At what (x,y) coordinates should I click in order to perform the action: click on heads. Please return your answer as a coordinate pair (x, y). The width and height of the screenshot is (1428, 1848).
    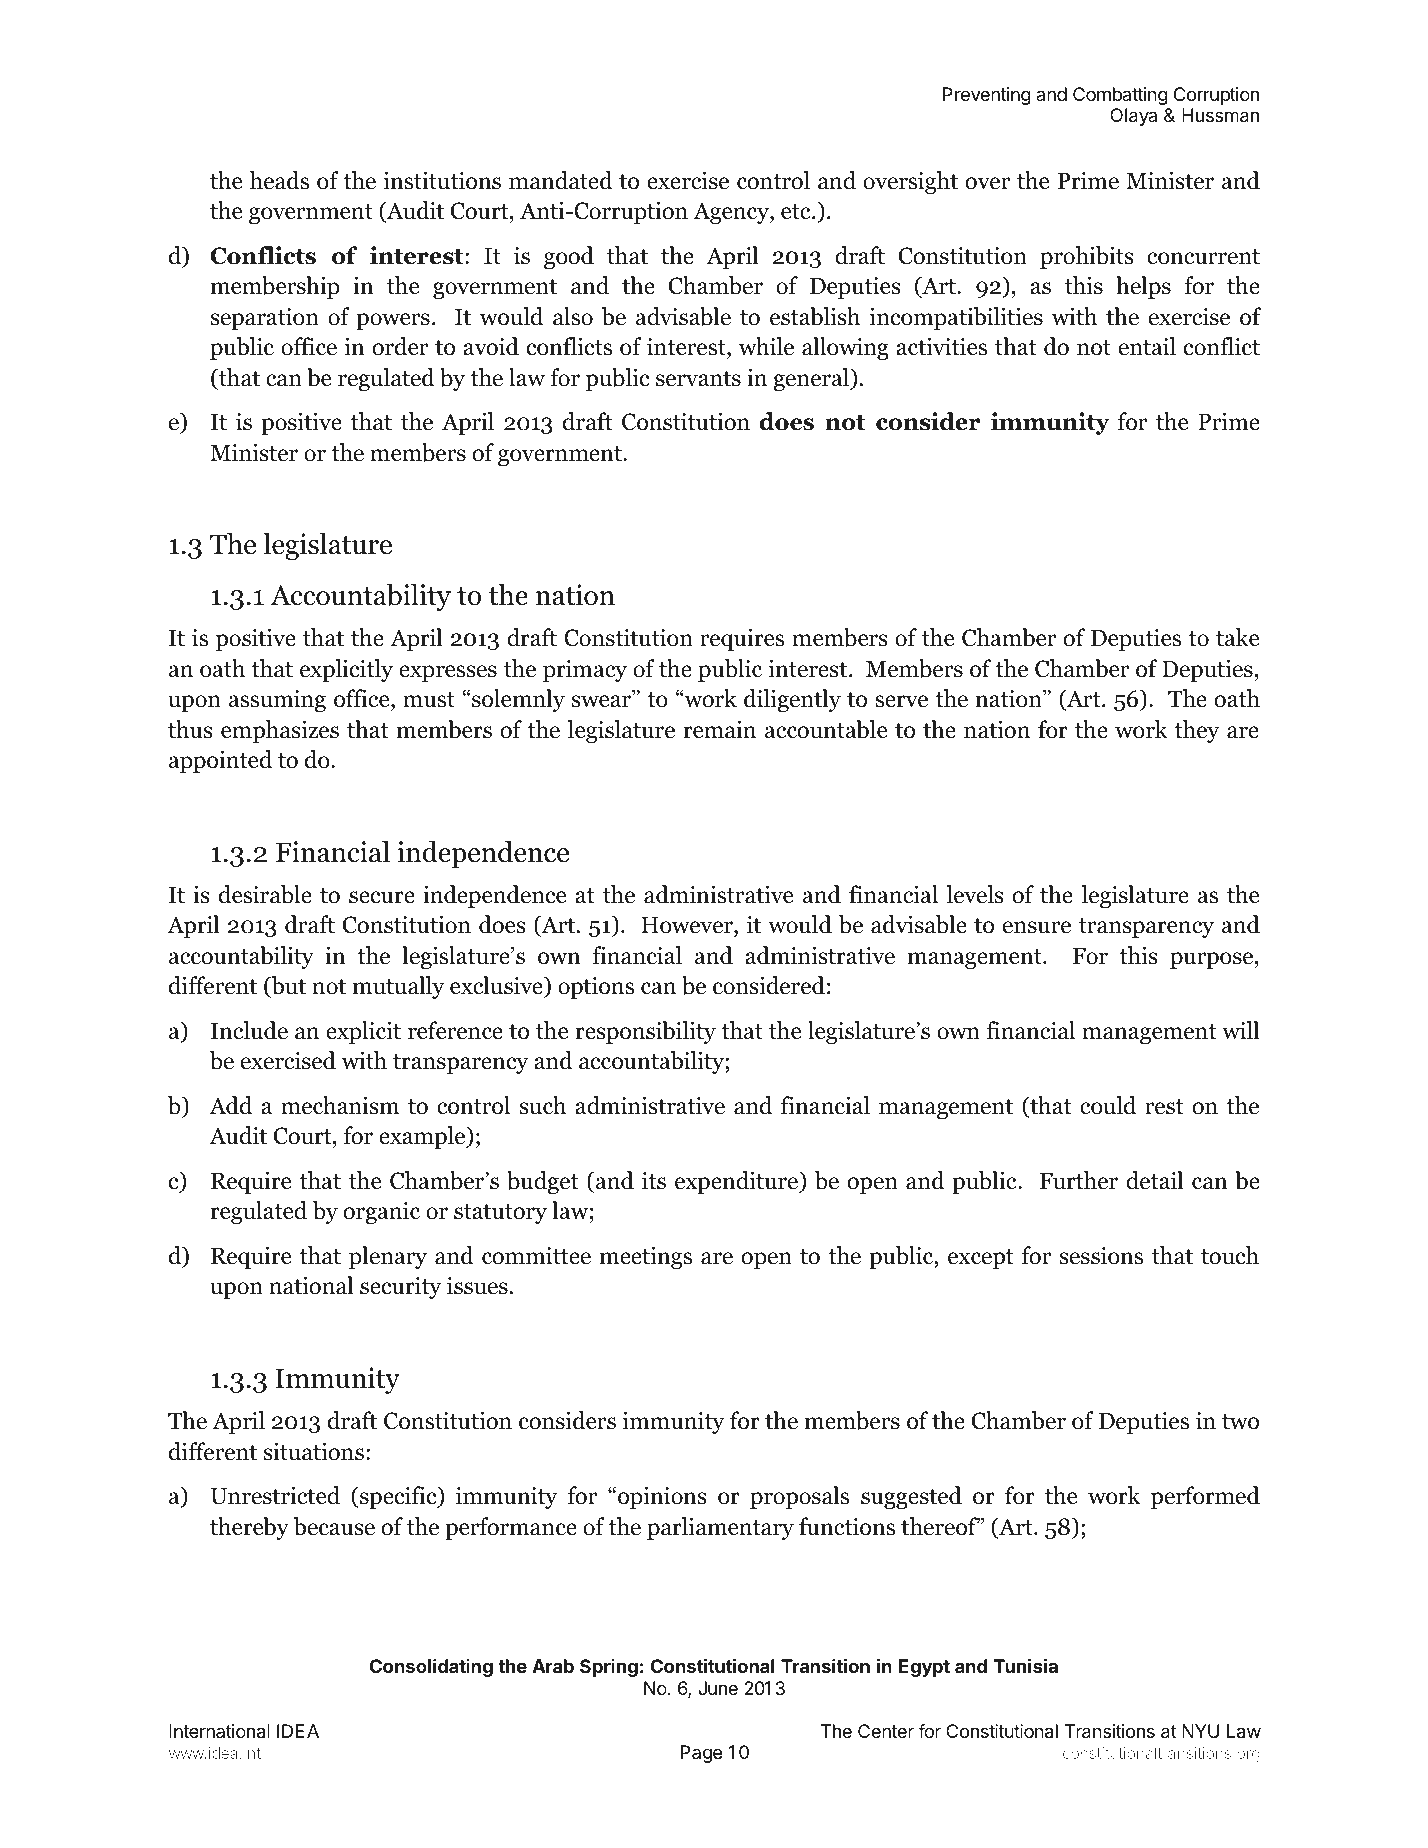
    Looking at the image, I should click on (279, 180).
